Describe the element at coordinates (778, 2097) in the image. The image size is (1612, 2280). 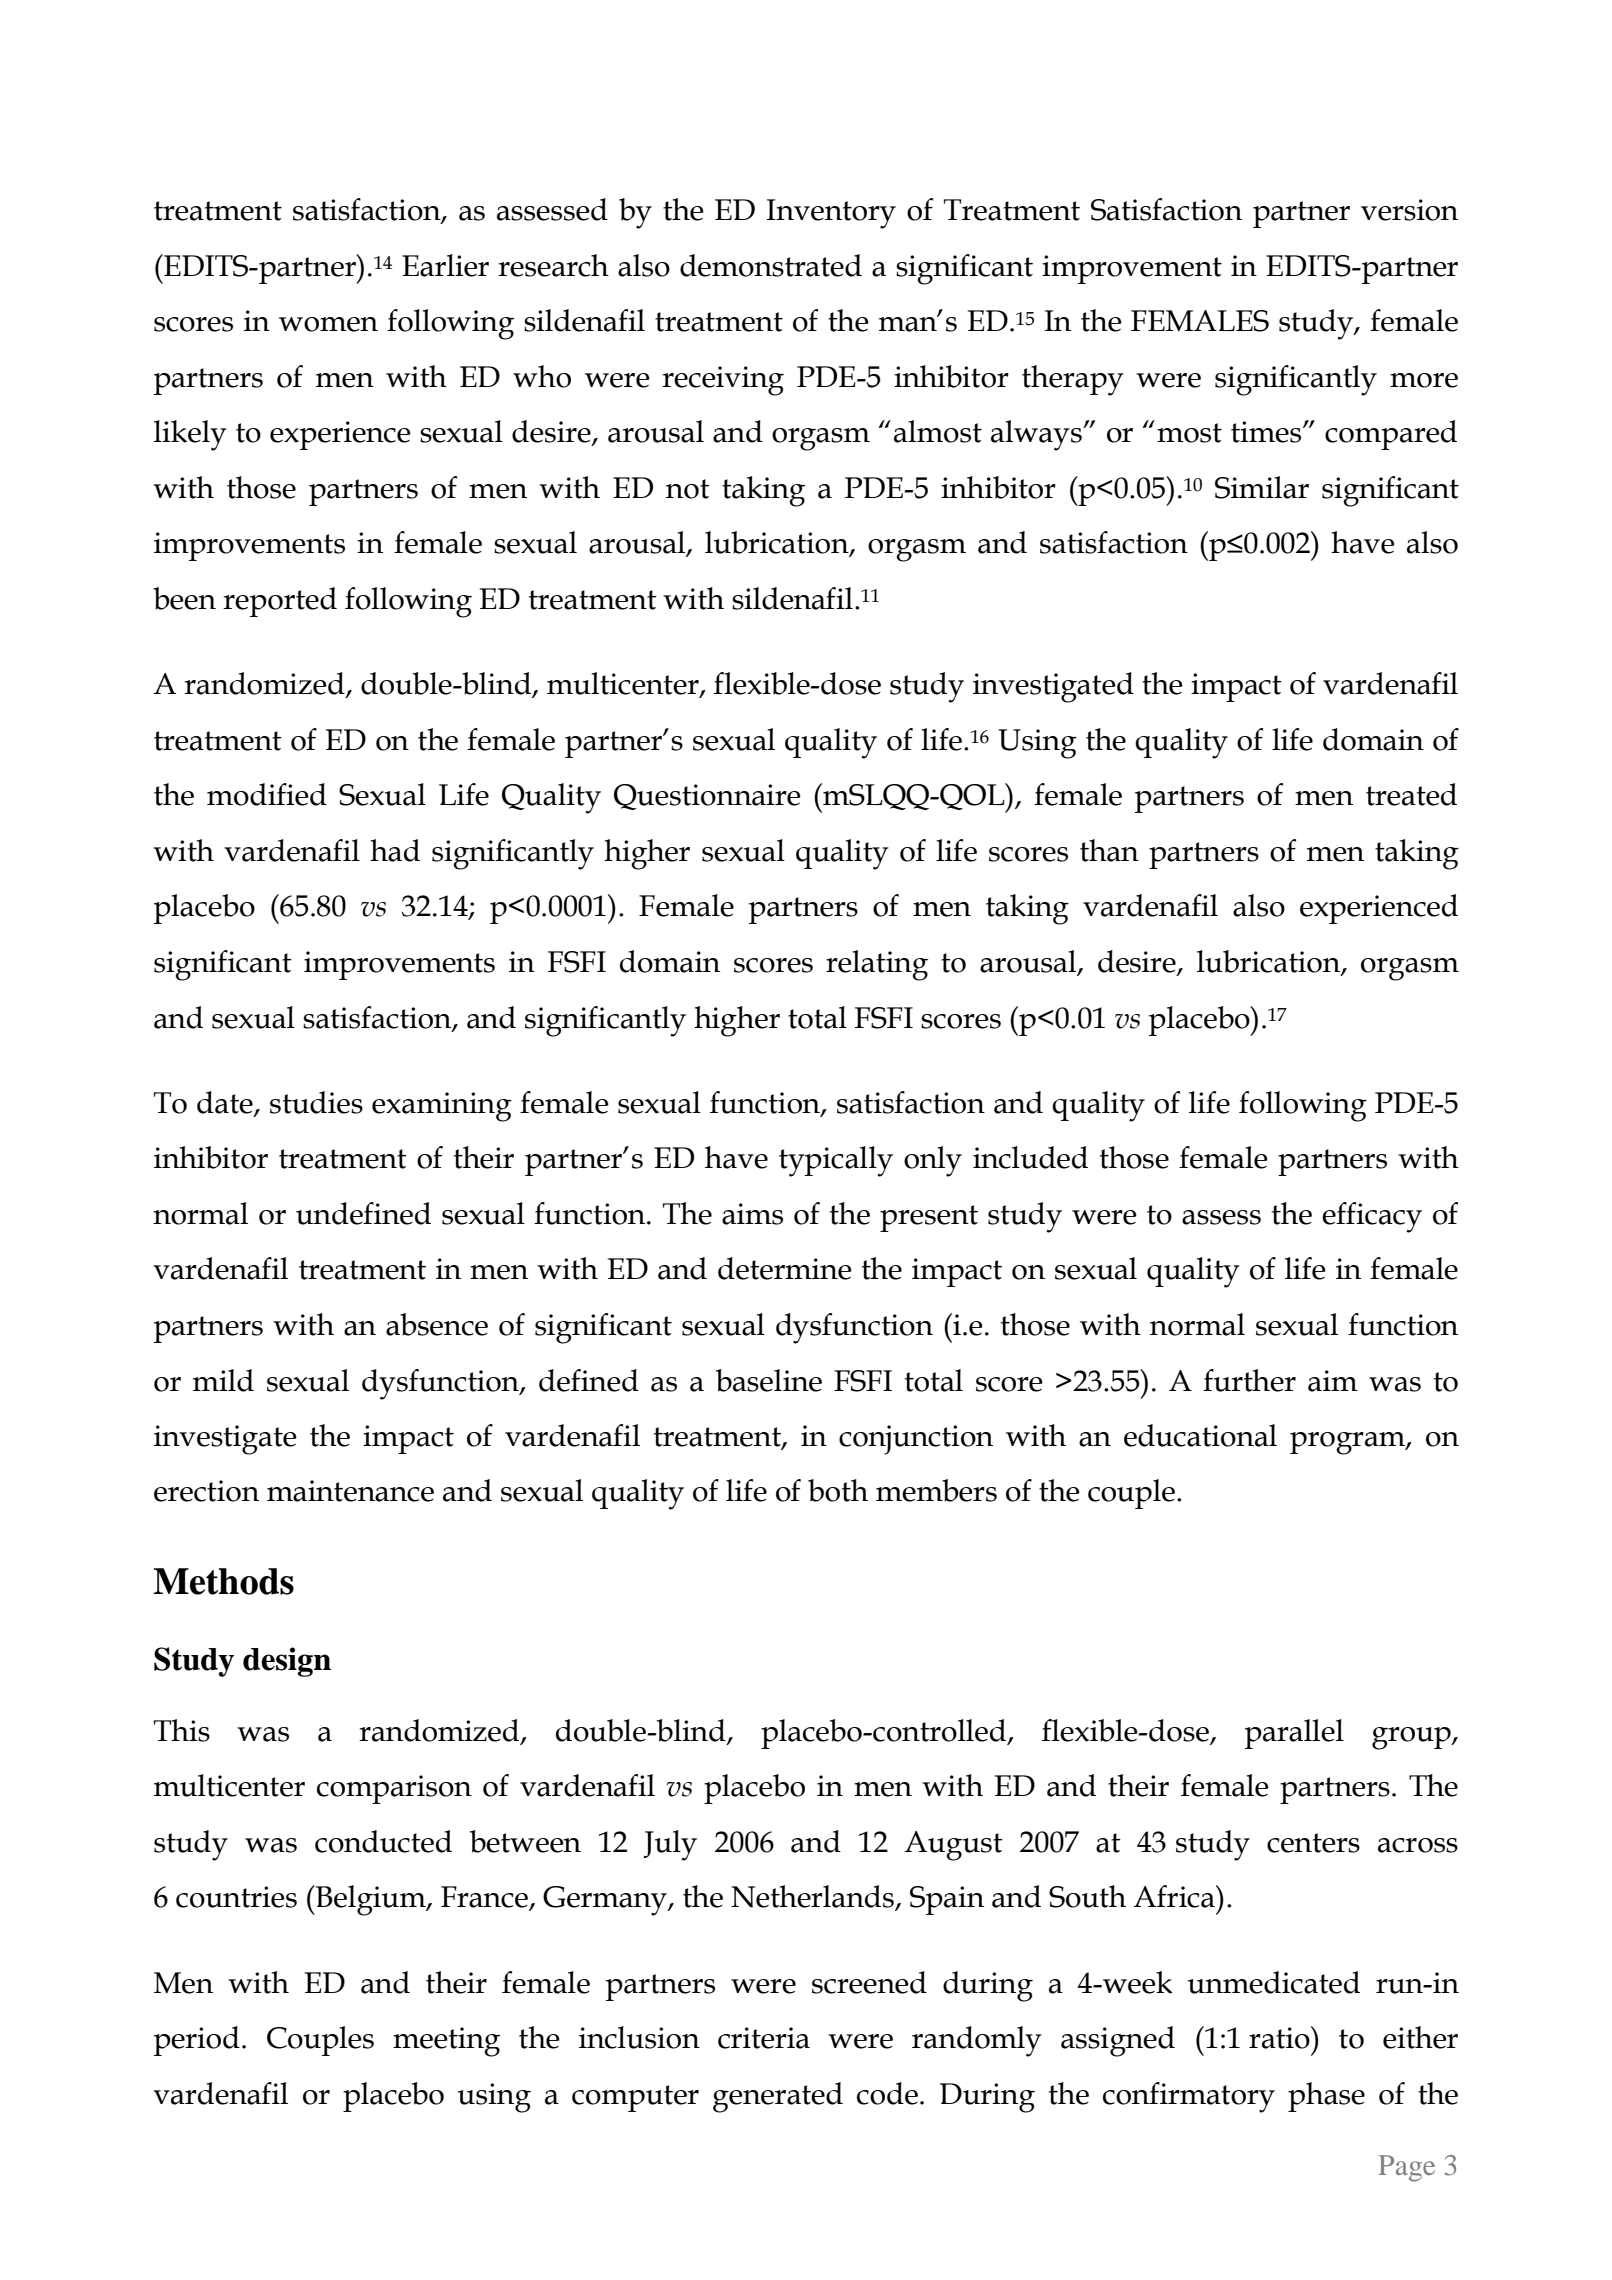
I see `generated` at that location.
